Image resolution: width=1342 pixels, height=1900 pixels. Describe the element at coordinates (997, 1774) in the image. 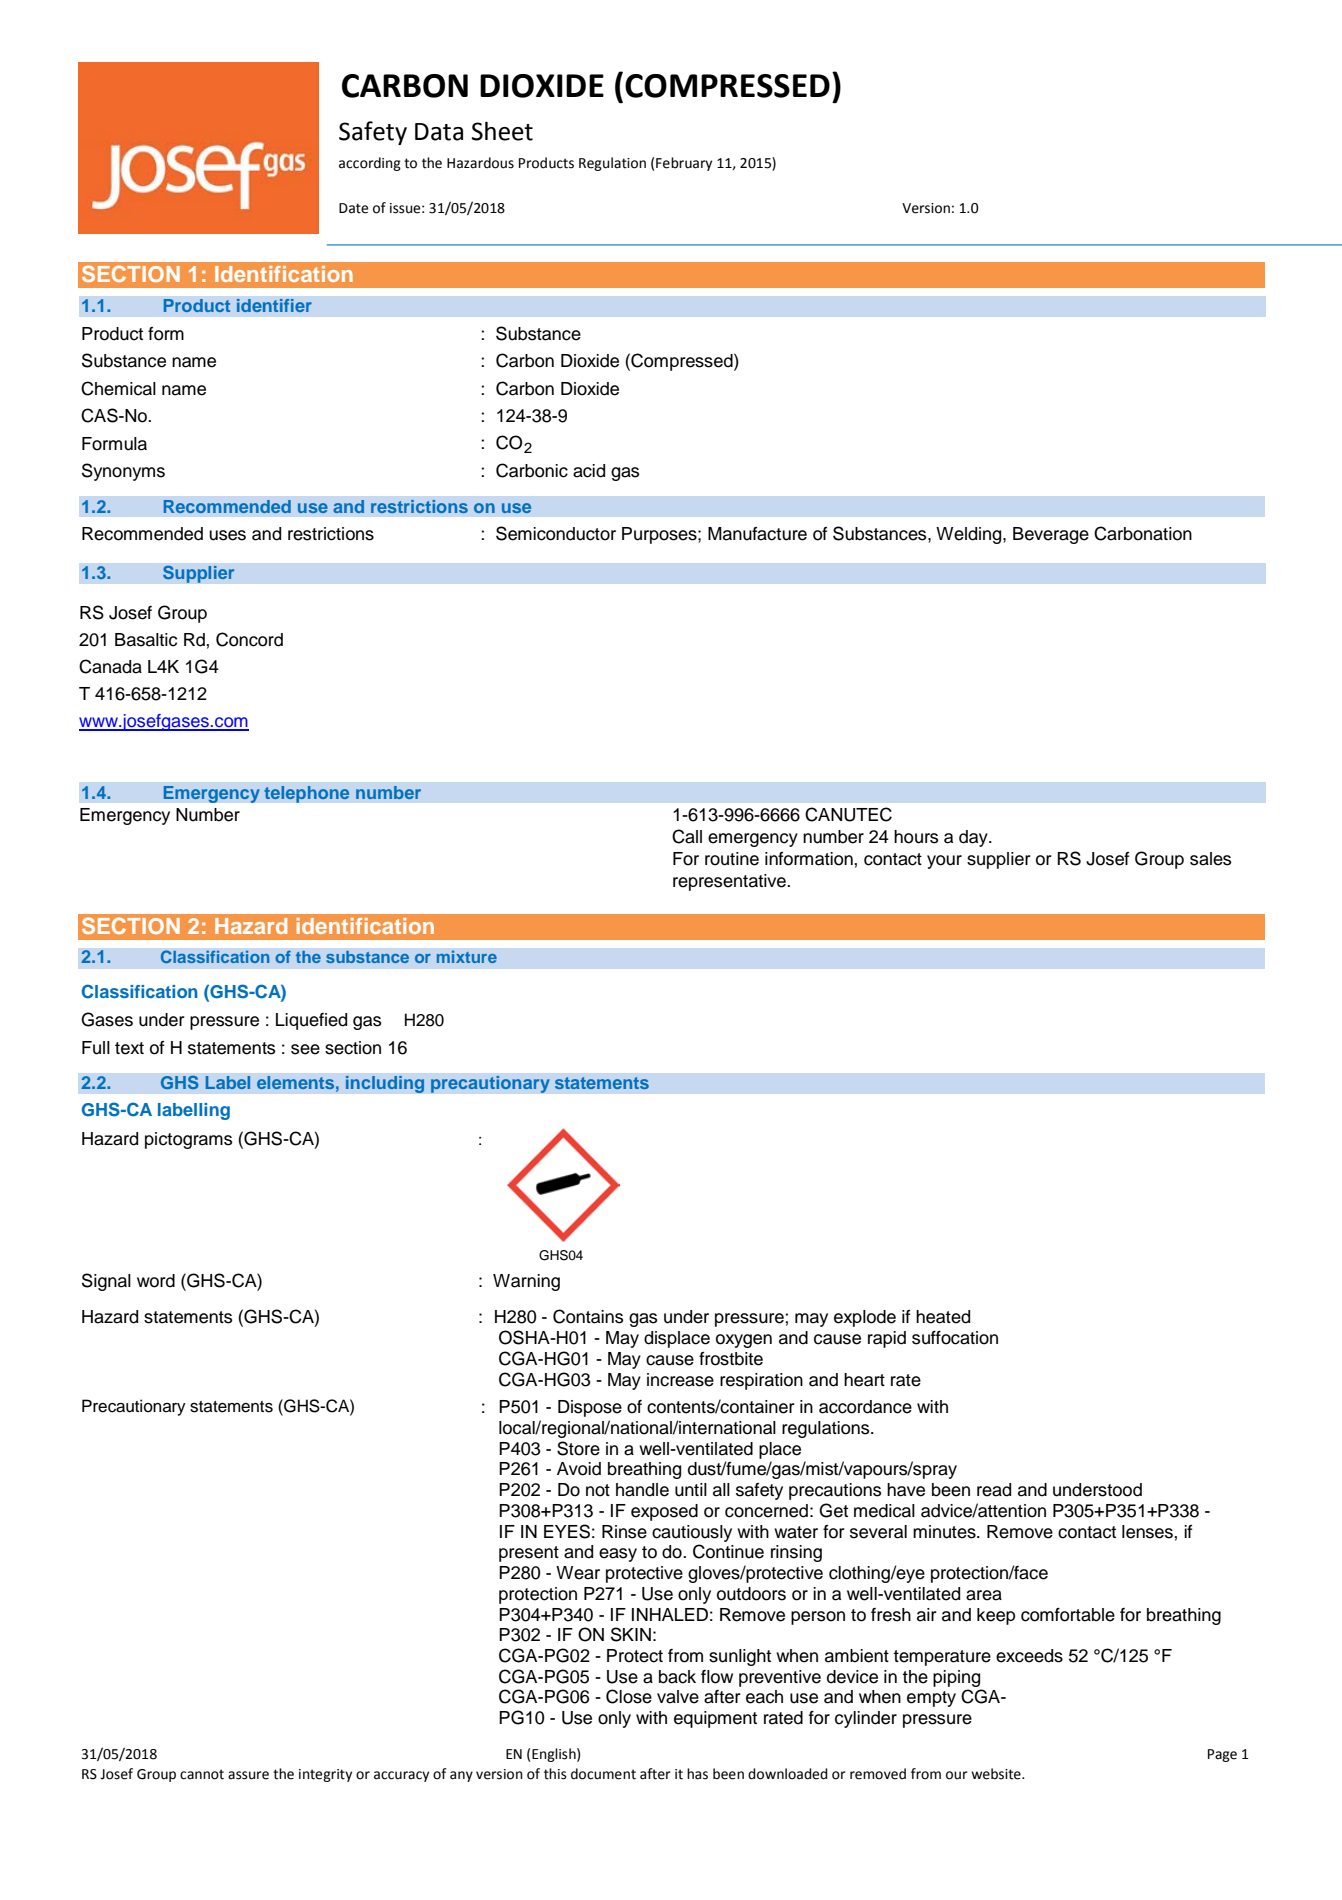

I see `website` at that location.
